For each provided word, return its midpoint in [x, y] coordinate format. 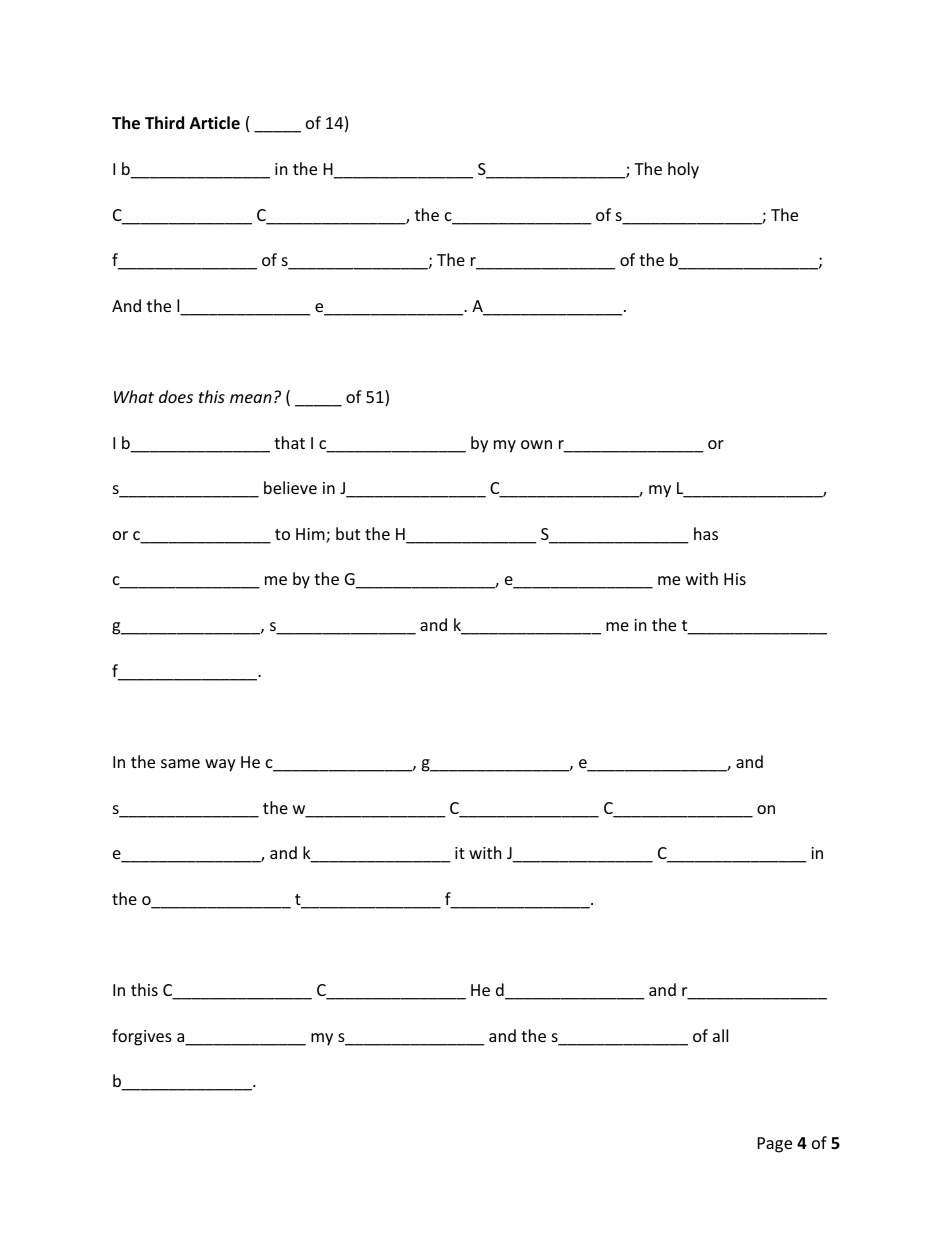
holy [683, 170]
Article [215, 122]
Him [311, 535]
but [348, 533]
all [720, 1035]
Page [775, 1145]
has [706, 533]
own [536, 444]
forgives [142, 1037]
